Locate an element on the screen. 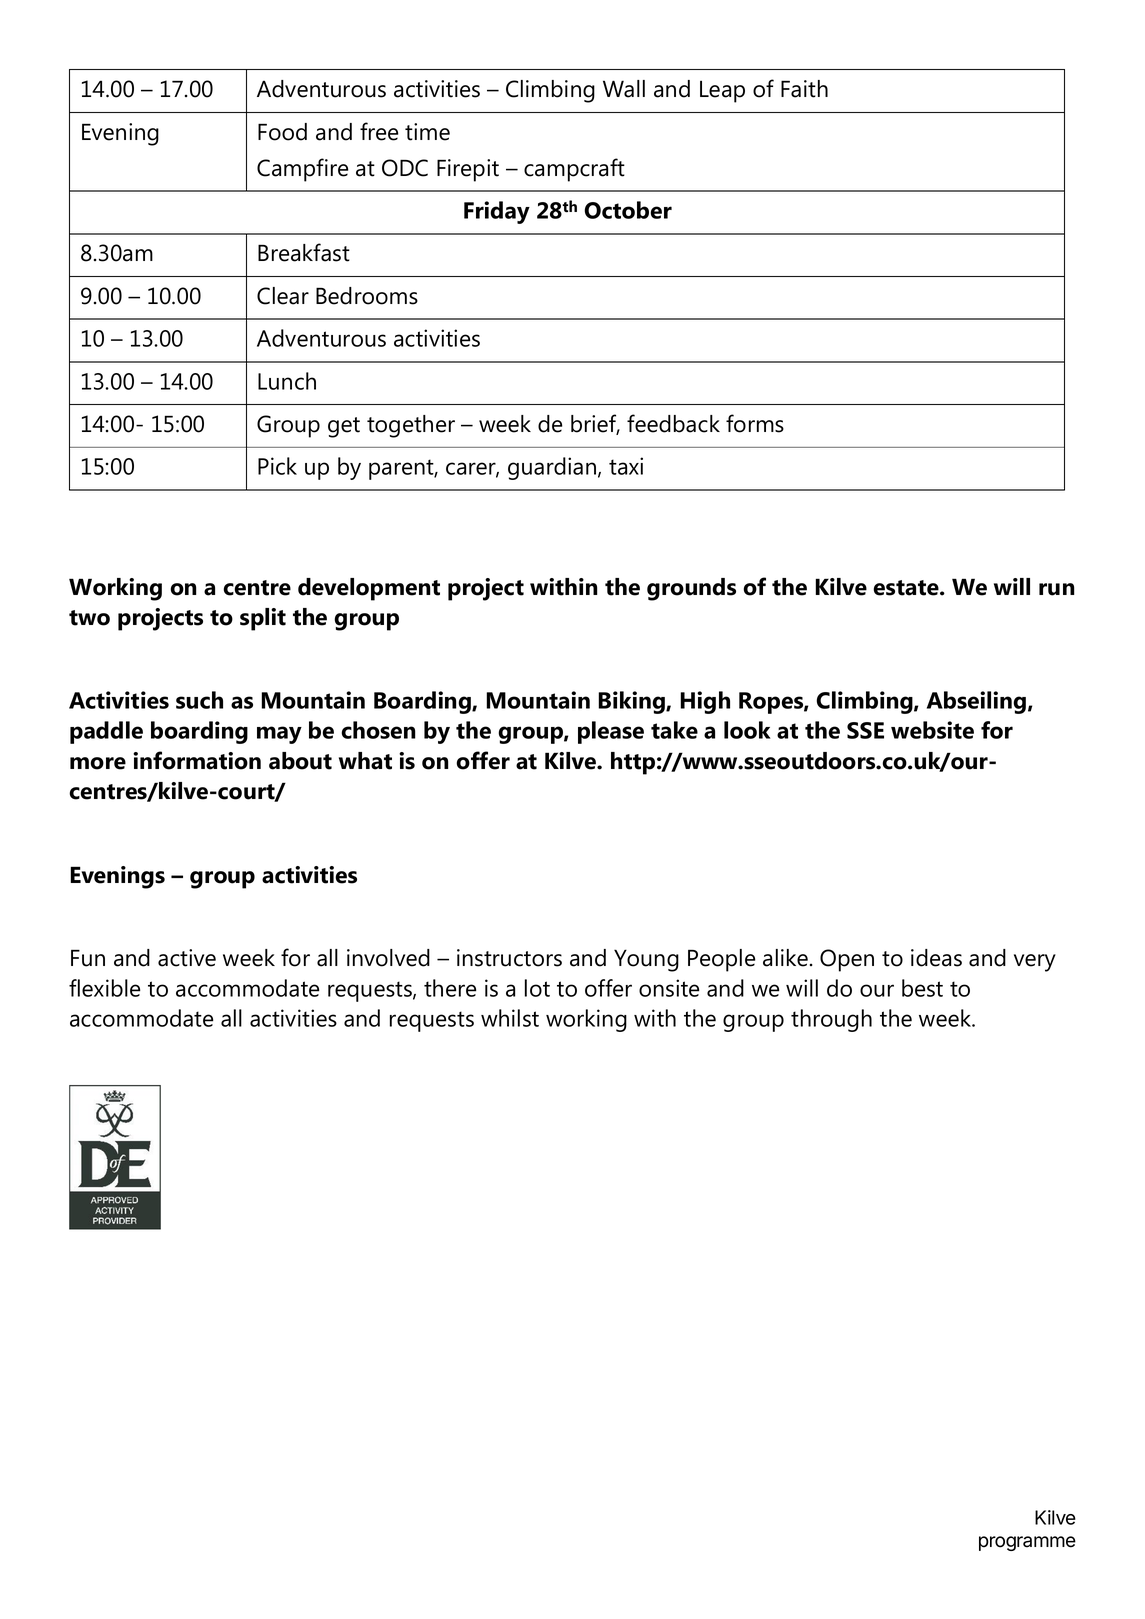 Image resolution: width=1145 pixels, height=1619 pixels. ideas is located at coordinates (936, 958).
